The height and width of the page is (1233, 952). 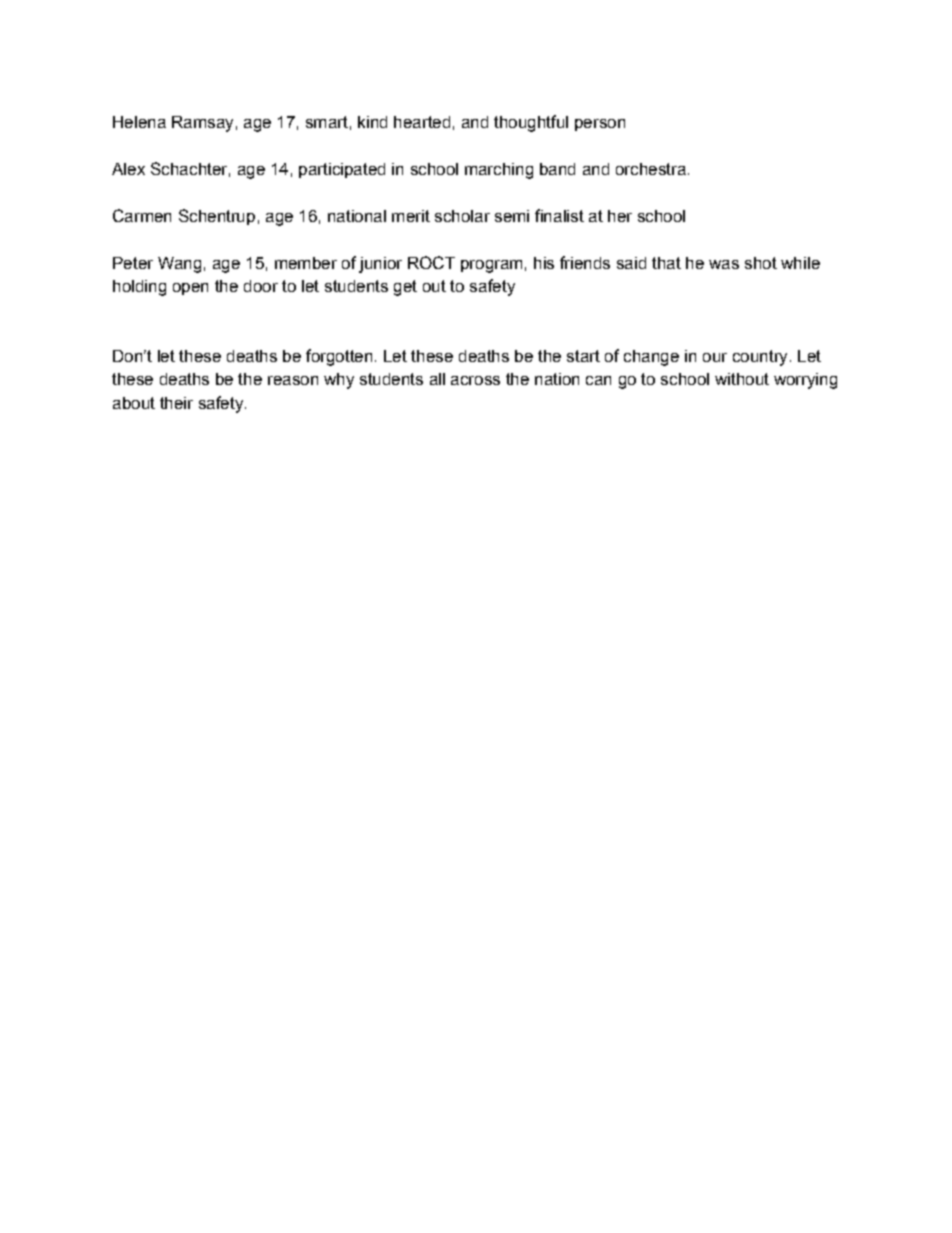 I want to click on was, so click(x=724, y=264).
